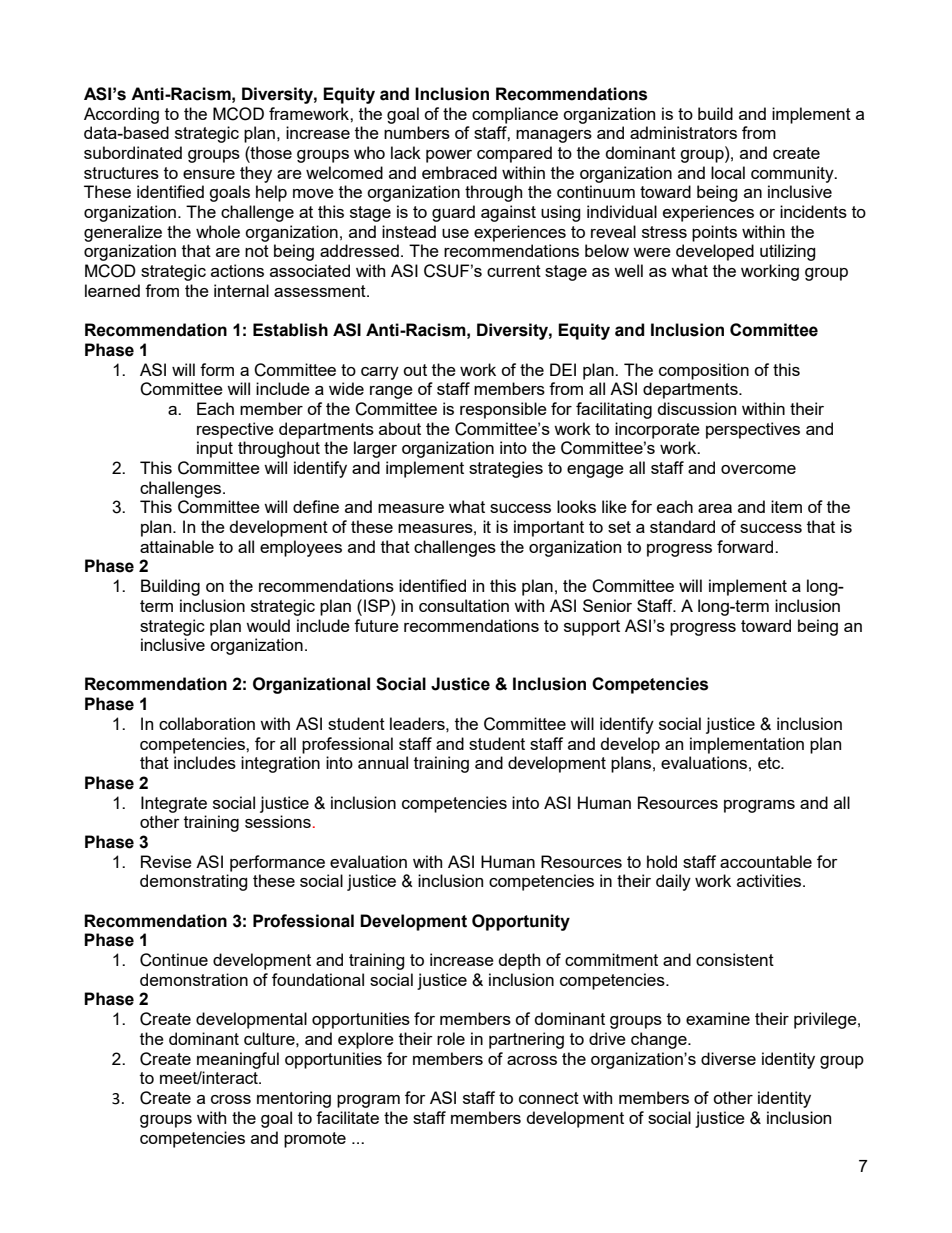 This screenshot has height=1233, width=952. Describe the element at coordinates (449, 156) in the screenshot. I see `power` at that location.
